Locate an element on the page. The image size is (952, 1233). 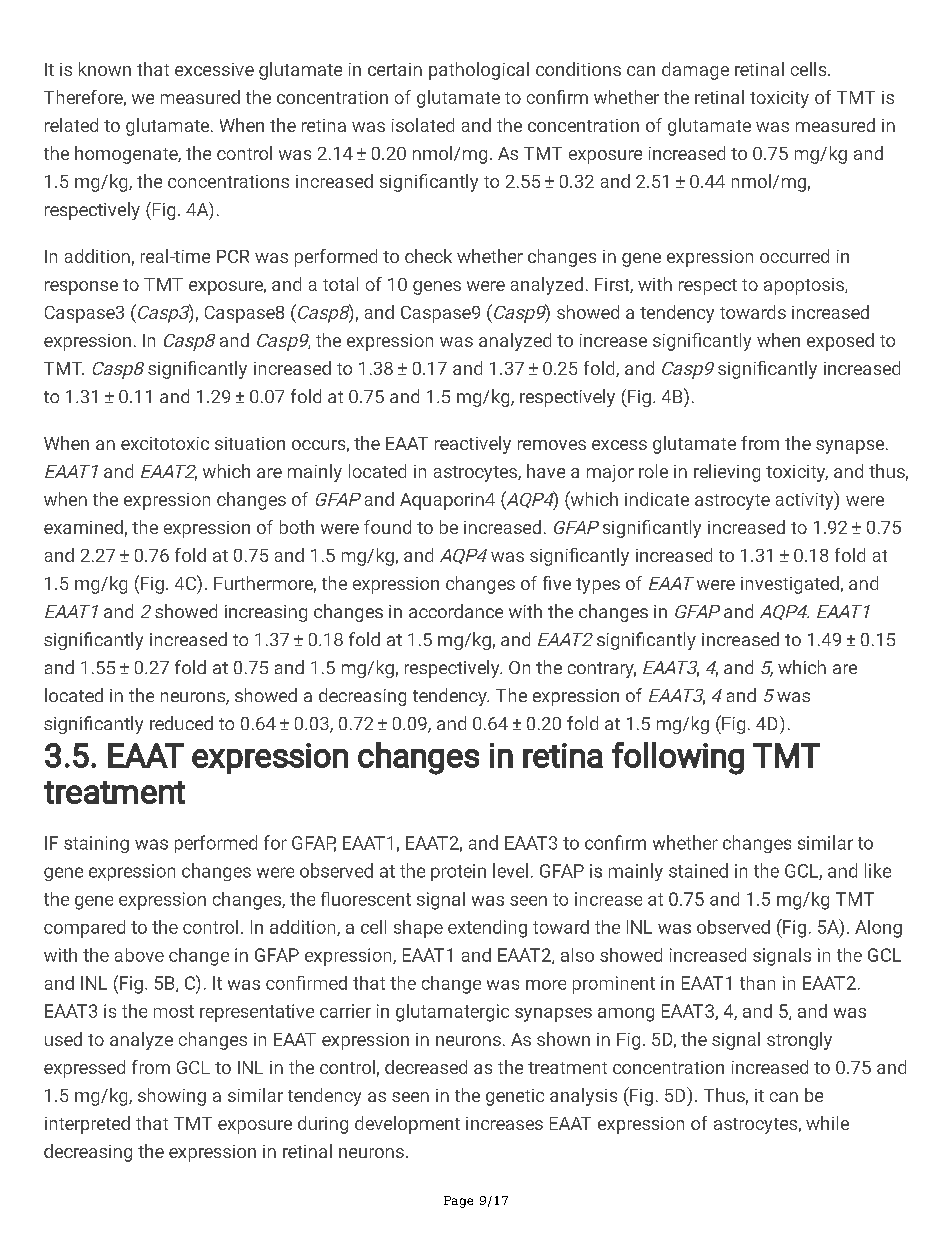
reactively is located at coordinates (473, 445).
